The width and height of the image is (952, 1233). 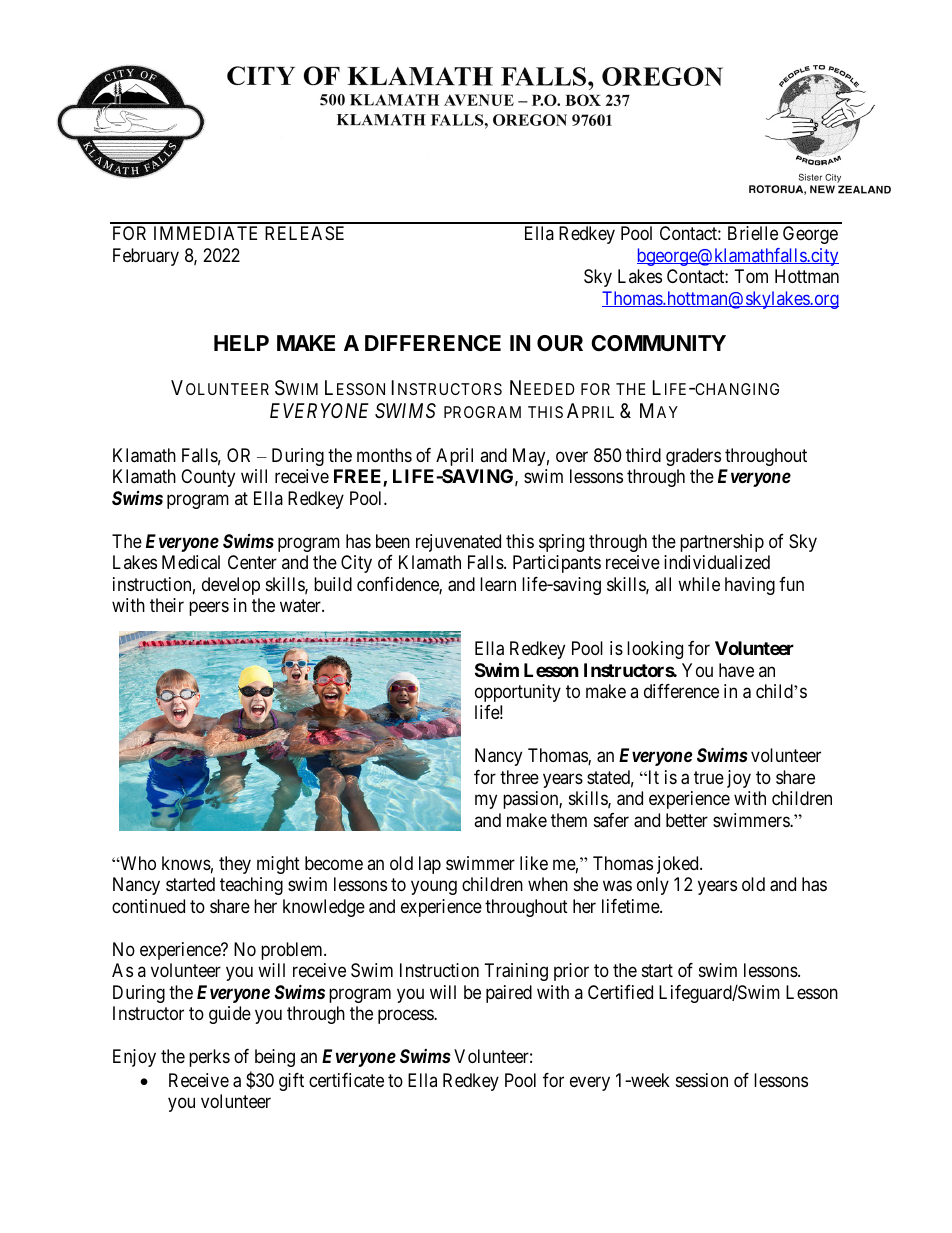 I want to click on Tom, so click(x=751, y=276).
